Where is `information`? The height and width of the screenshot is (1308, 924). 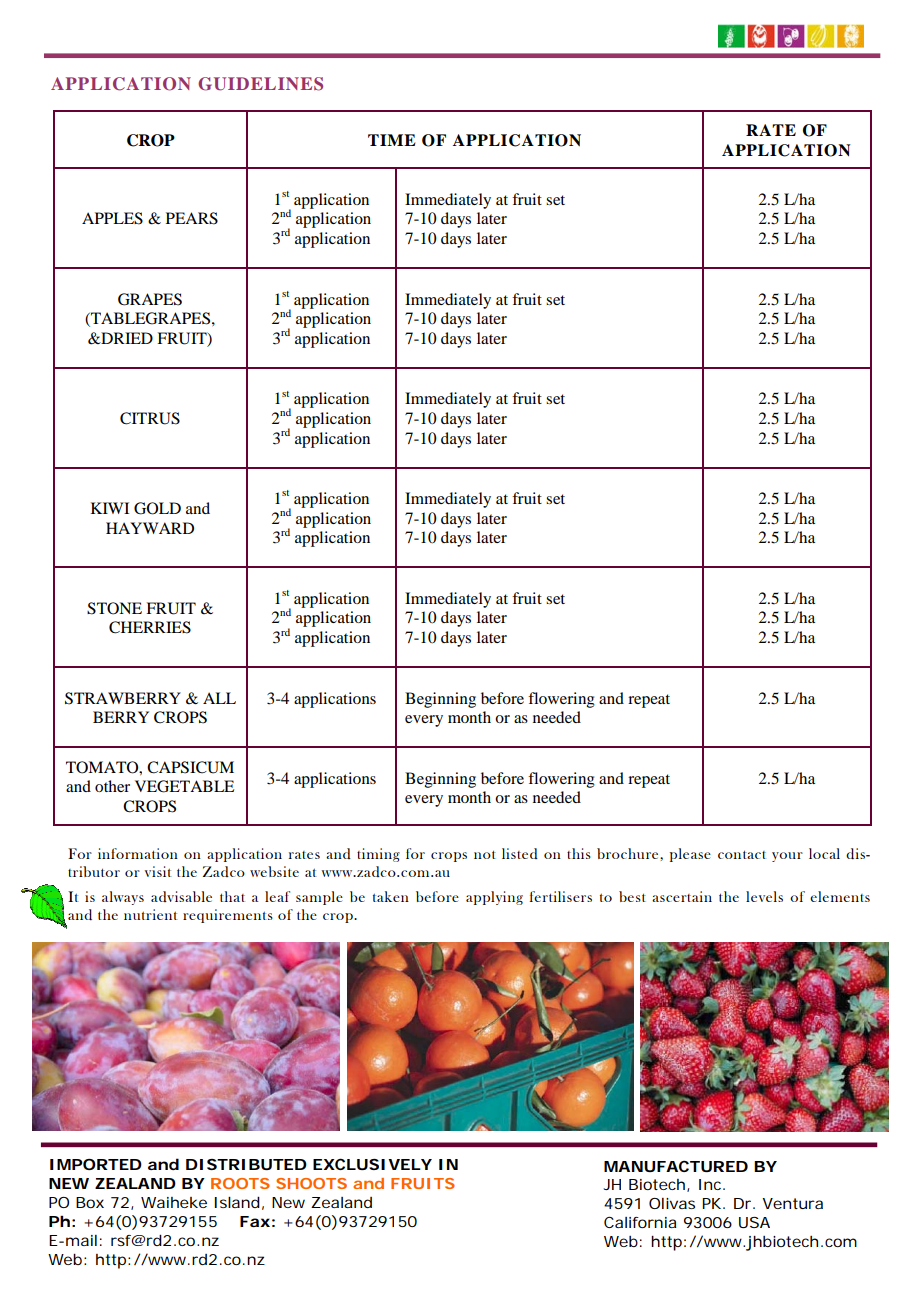 information is located at coordinates (138, 853).
